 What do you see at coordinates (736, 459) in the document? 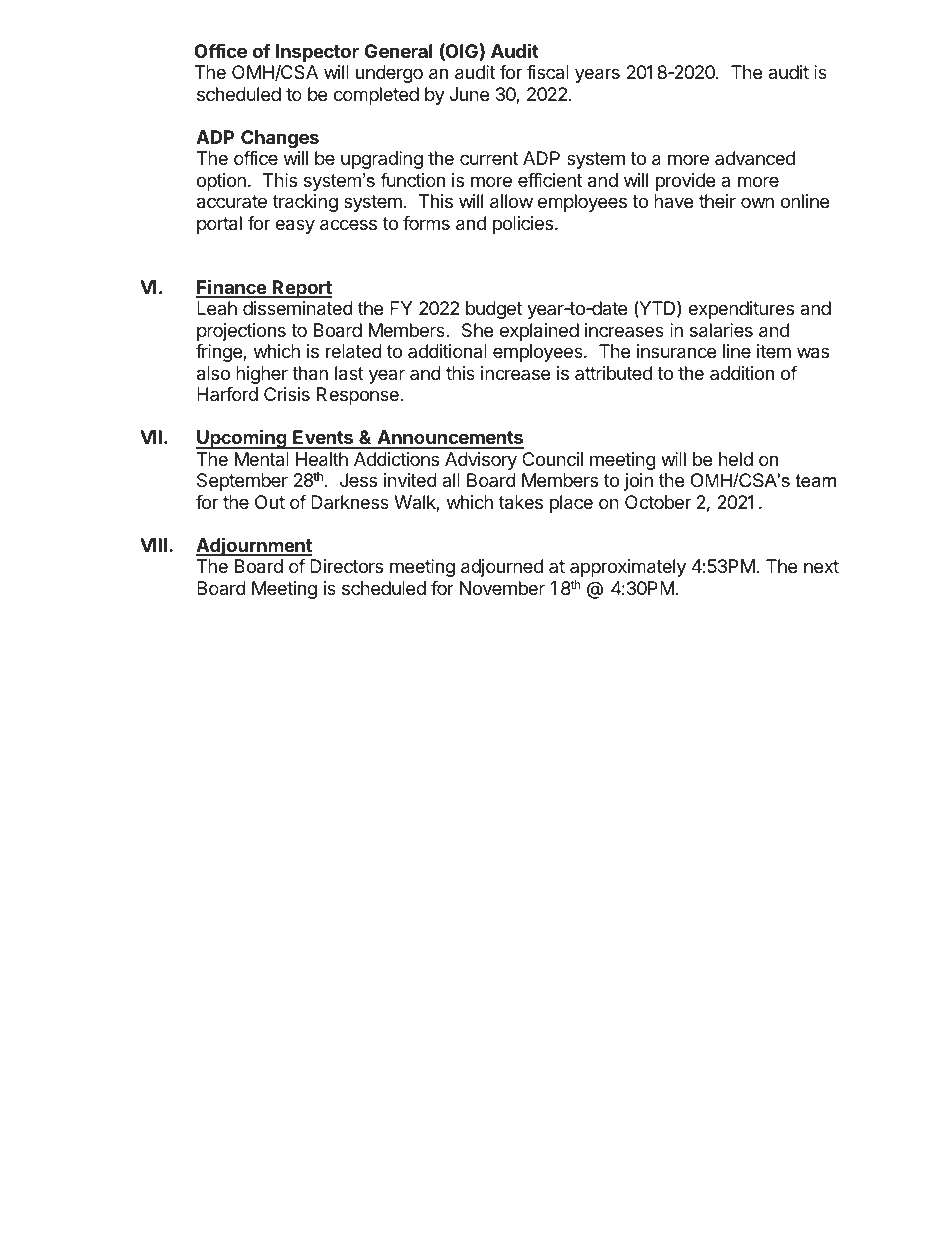
I see `held` at bounding box center [736, 459].
